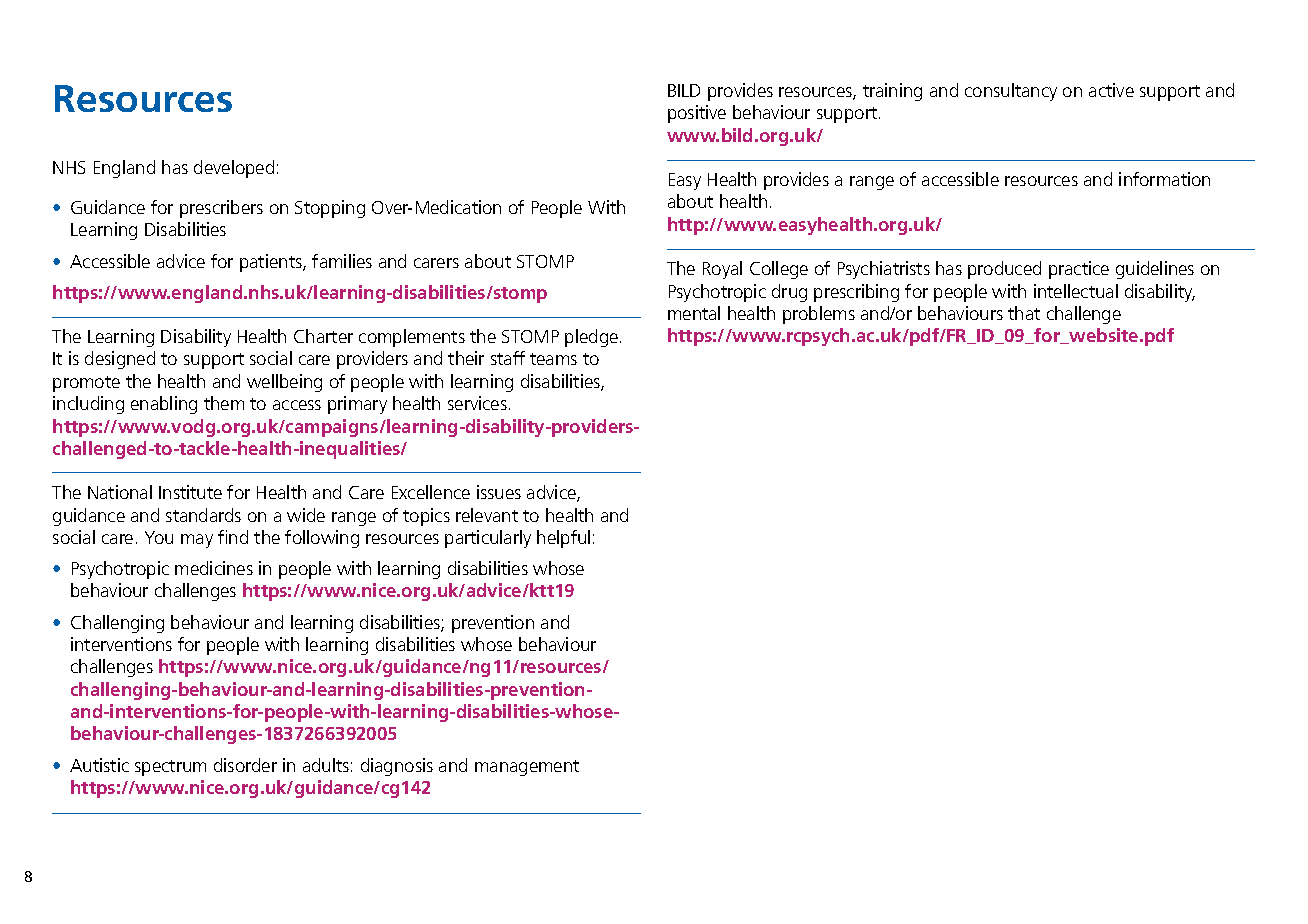 Image resolution: width=1308 pixels, height=924 pixels. What do you see at coordinates (245, 765) in the document?
I see `disorder` at bounding box center [245, 765].
